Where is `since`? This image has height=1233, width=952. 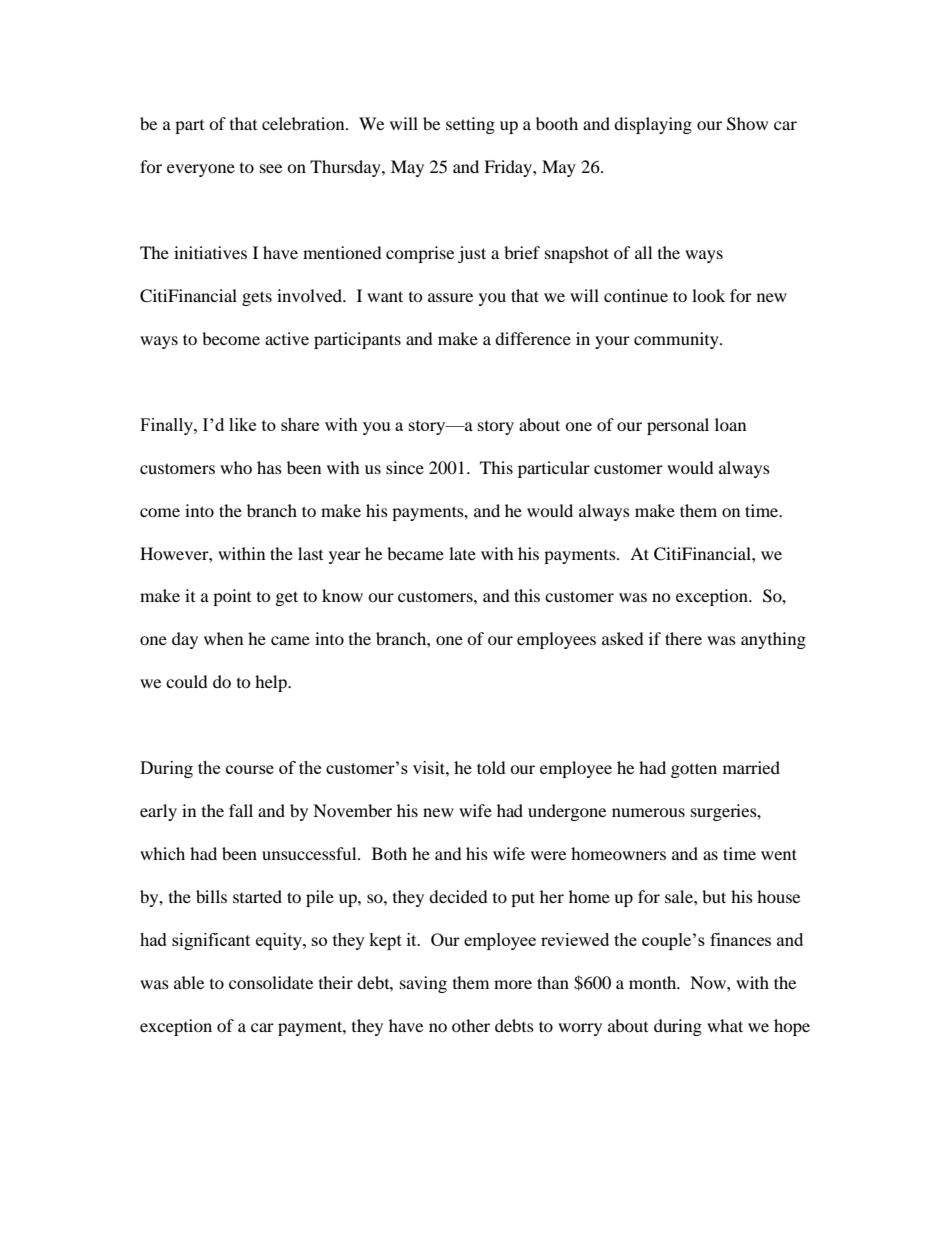
since is located at coordinates (405, 467).
